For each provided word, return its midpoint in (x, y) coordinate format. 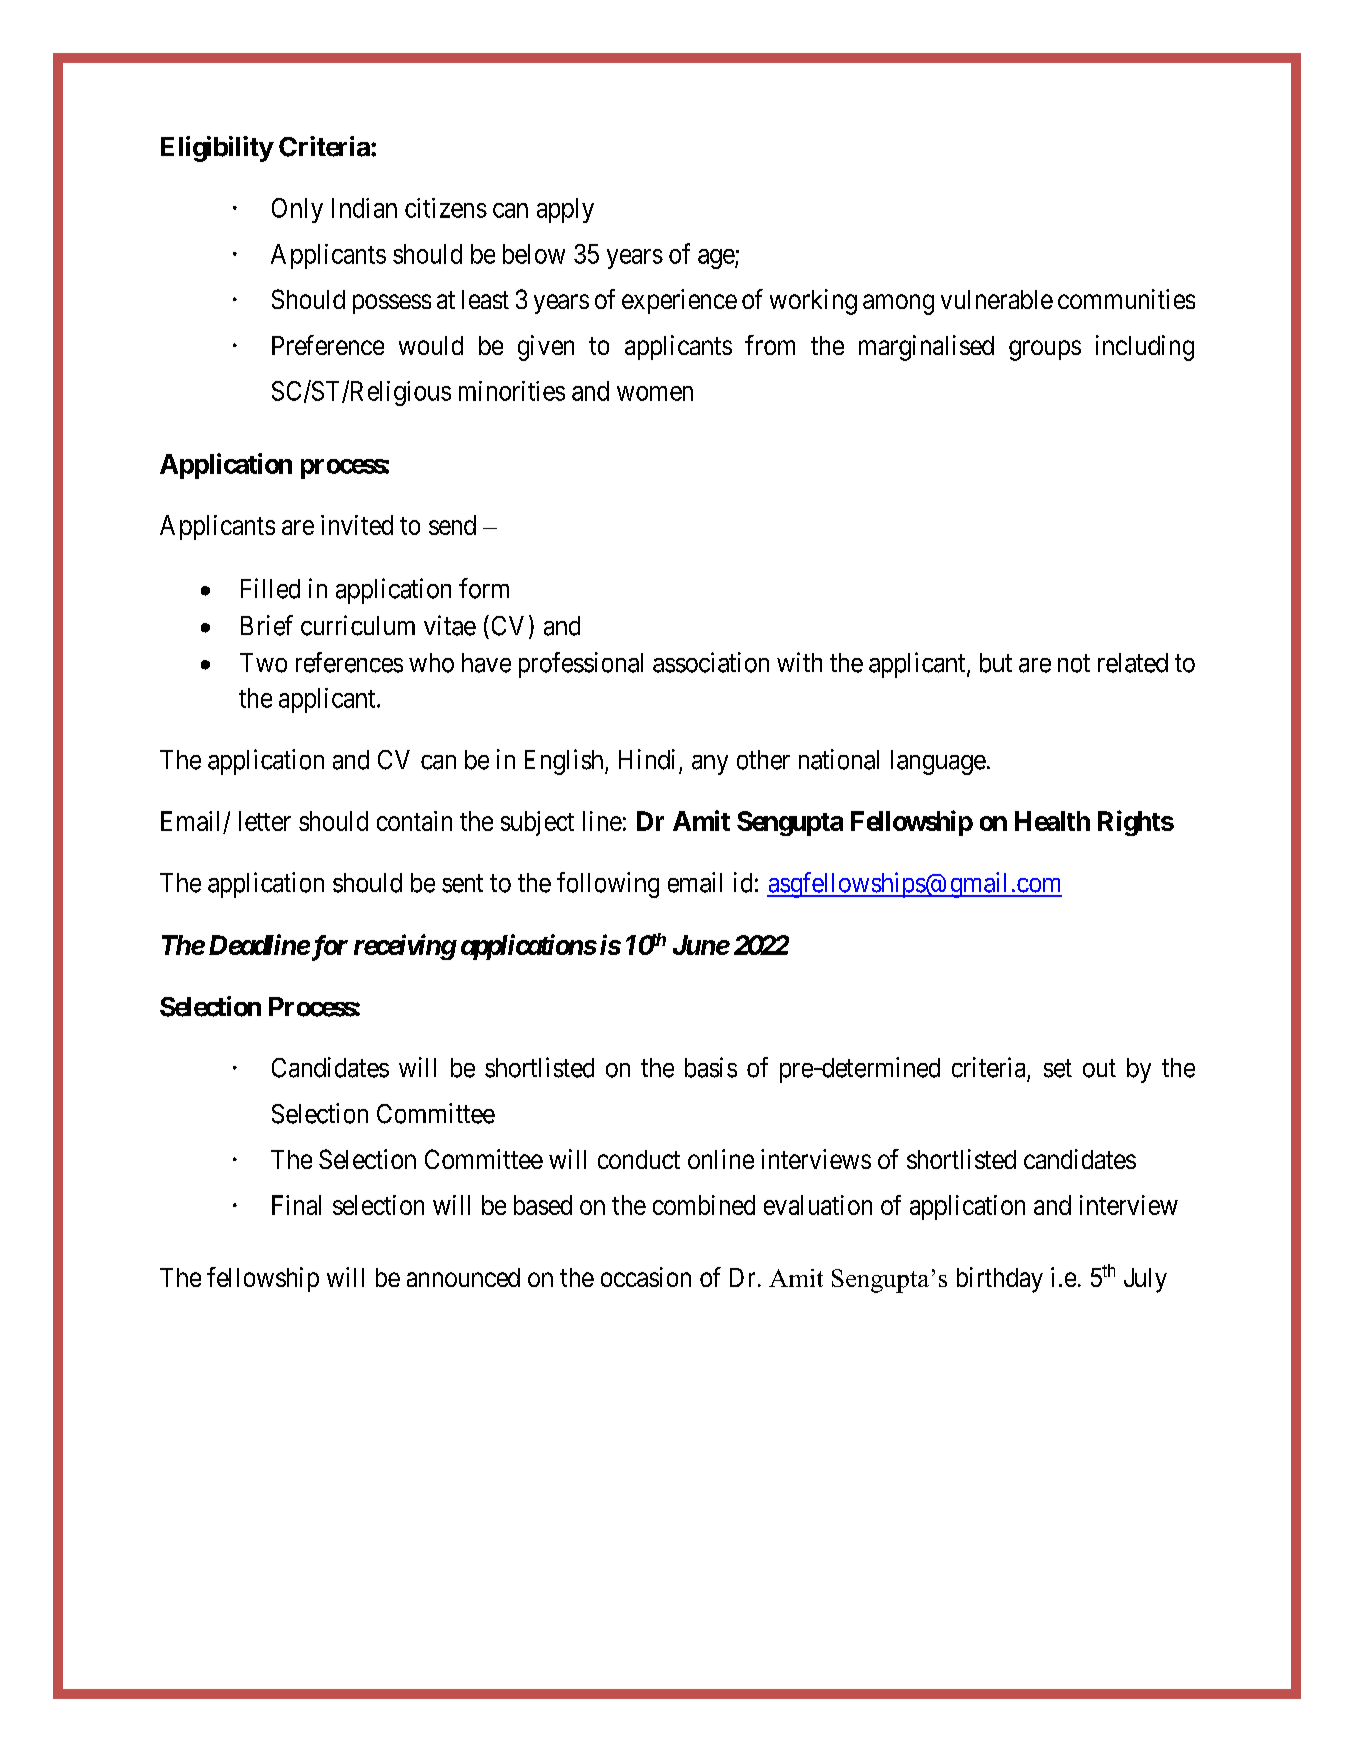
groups (1045, 350)
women (655, 393)
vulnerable (997, 299)
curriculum (358, 625)
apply (565, 210)
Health (1052, 821)
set (1058, 1069)
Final (296, 1205)
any (710, 765)
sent (462, 883)
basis (711, 1067)
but (996, 663)
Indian (364, 208)
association (711, 662)
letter (265, 821)
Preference (328, 345)
